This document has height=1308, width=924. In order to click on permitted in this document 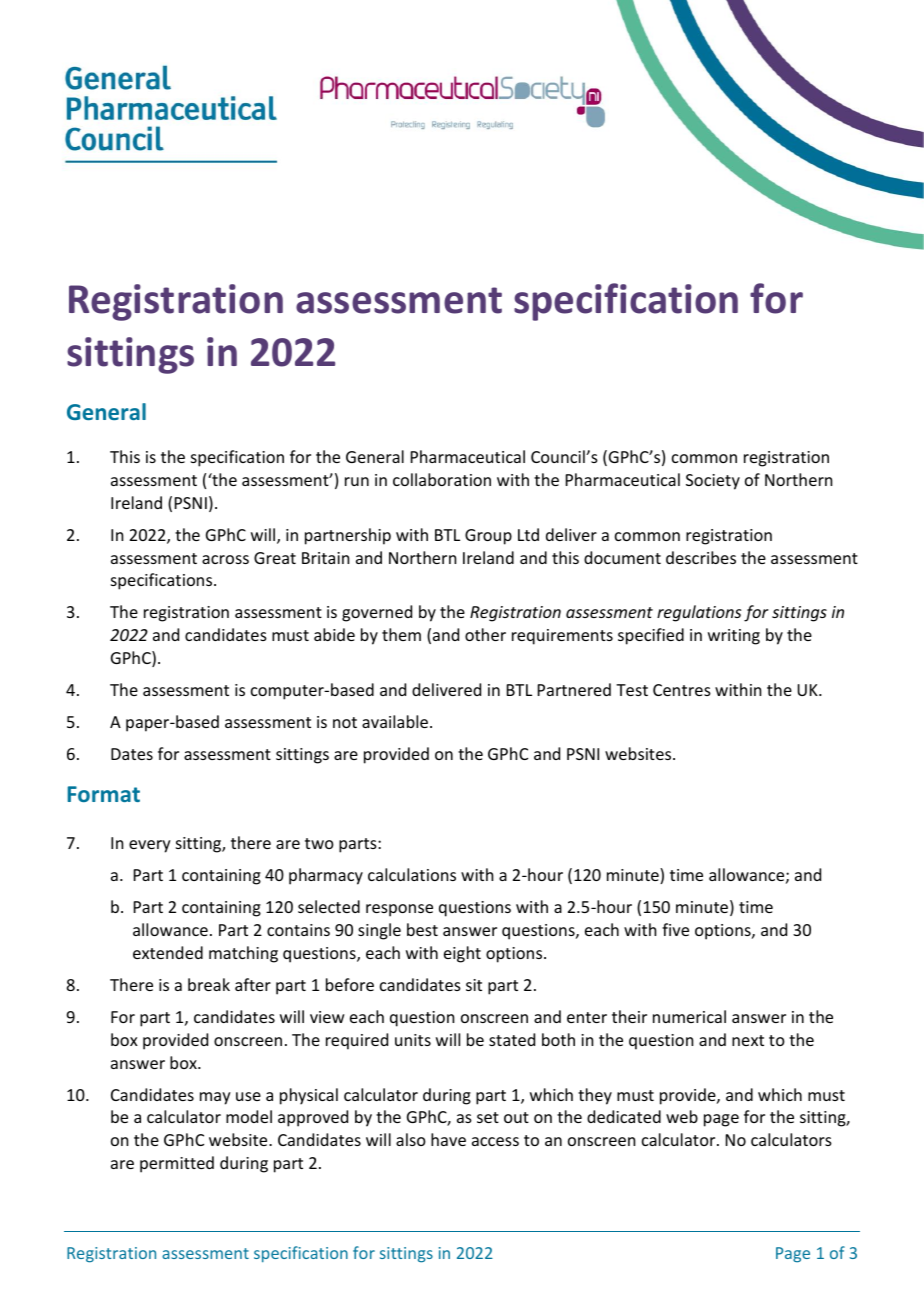, I will do `click(177, 1164)`.
